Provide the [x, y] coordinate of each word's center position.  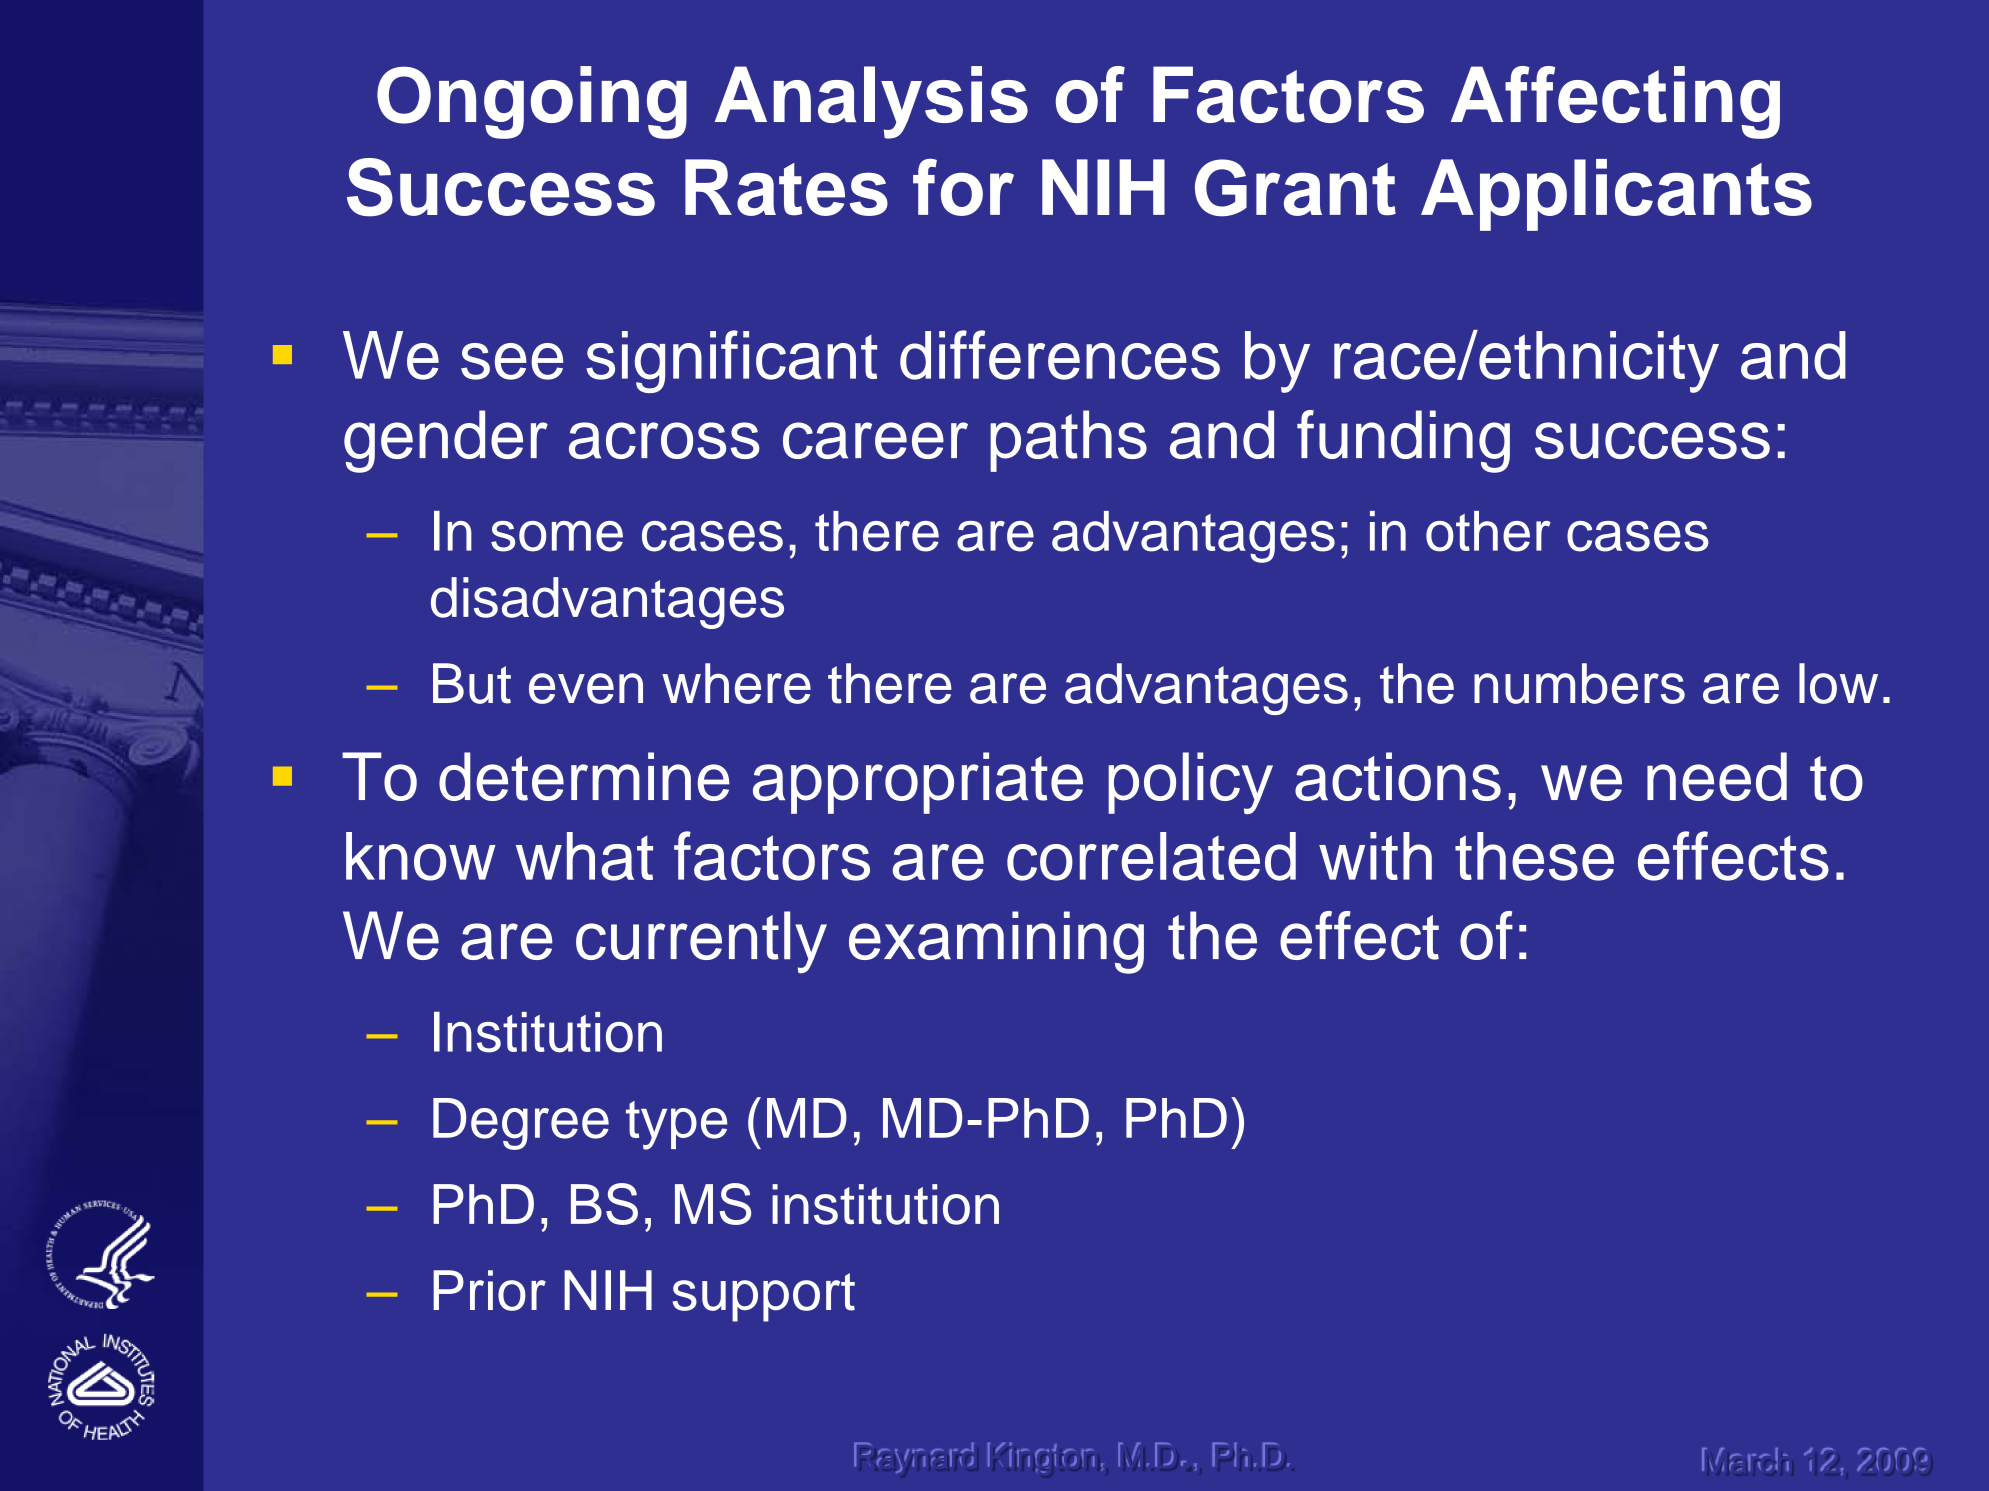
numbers [1579, 683]
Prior [489, 1290]
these [1534, 856]
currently [701, 942]
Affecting [1615, 102]
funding [1403, 441]
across [664, 440]
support [763, 1297]
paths [1068, 441]
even [586, 688]
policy [1190, 783]
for [963, 187]
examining [996, 942]
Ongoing [532, 102]
